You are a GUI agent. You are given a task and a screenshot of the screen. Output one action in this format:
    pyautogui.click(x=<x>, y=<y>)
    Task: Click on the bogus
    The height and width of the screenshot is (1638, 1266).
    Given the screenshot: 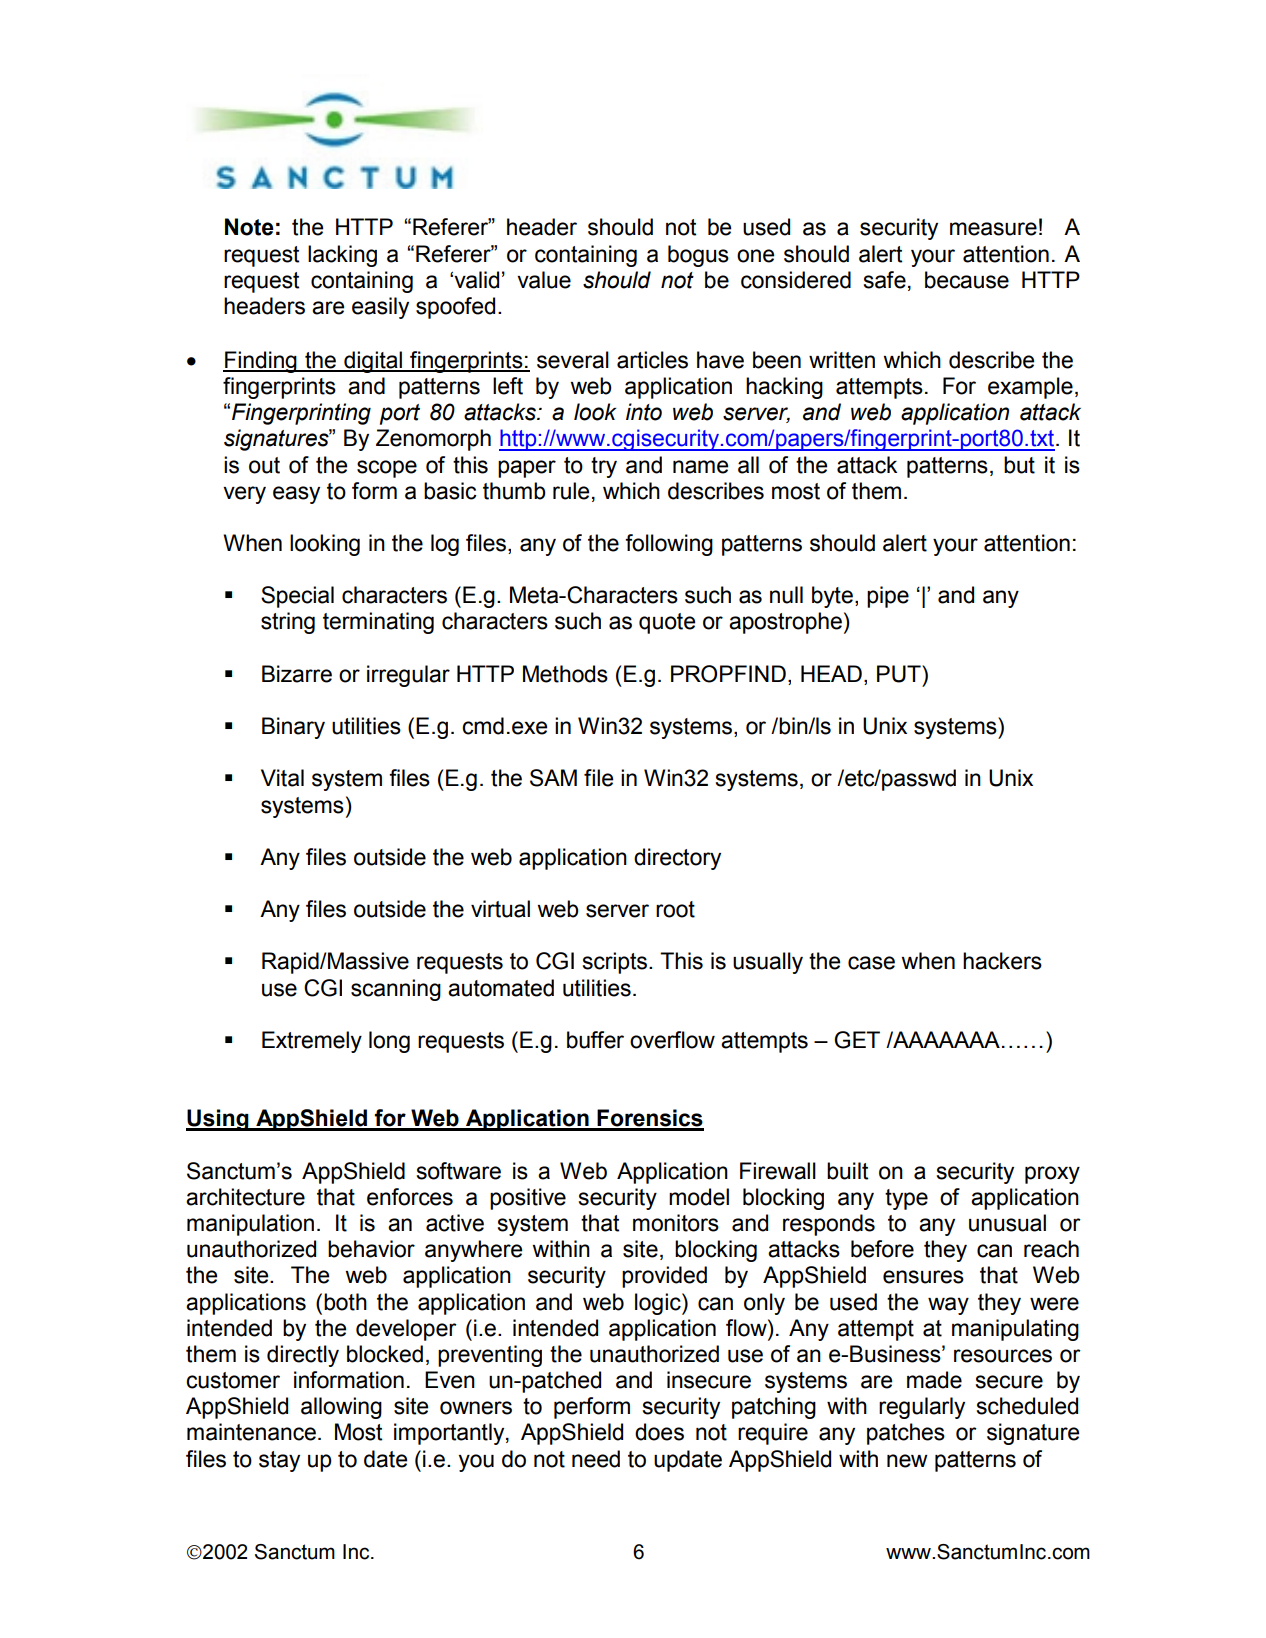 What is the action you would take?
    pyautogui.click(x=698, y=256)
